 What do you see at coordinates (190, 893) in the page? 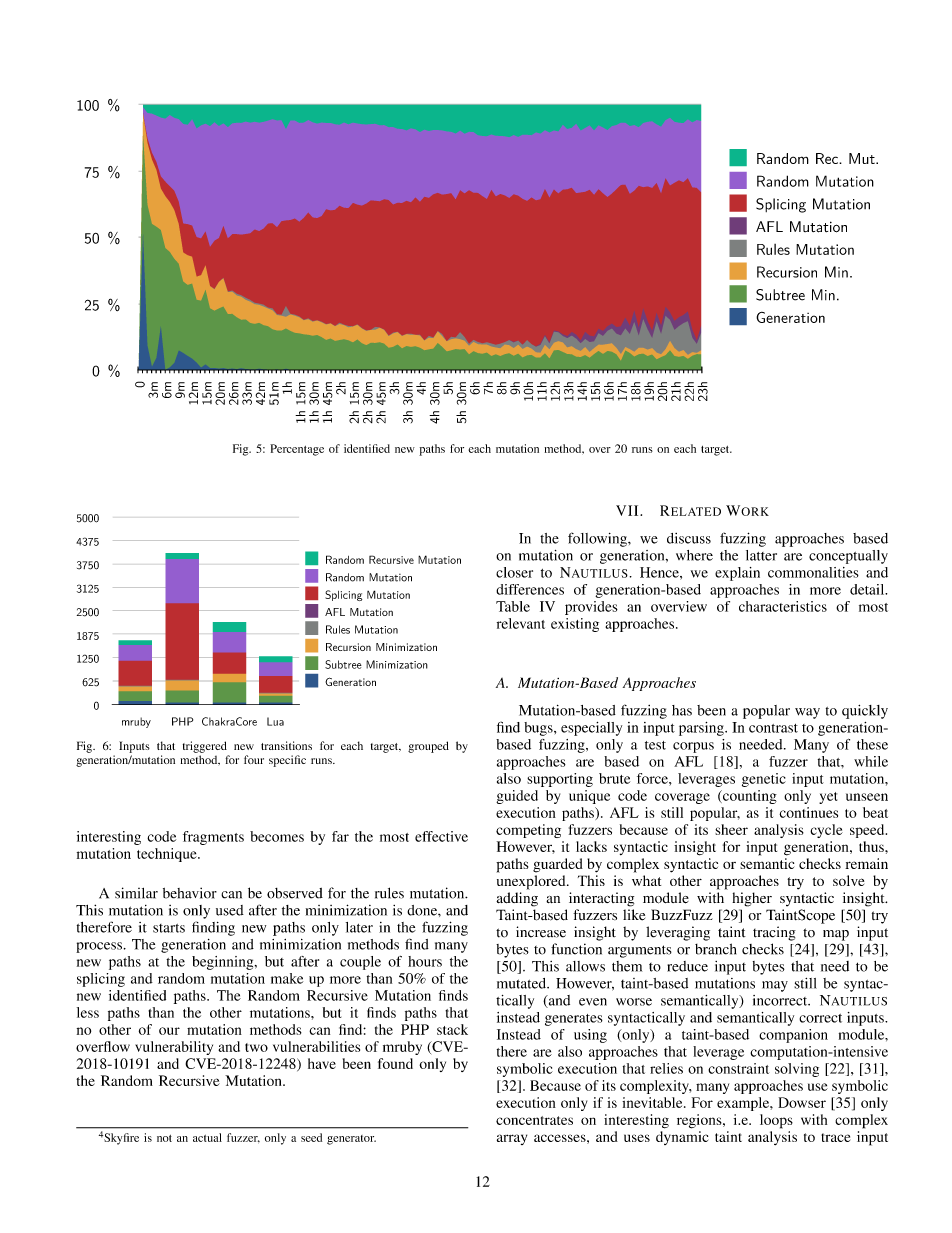
I see `behavior` at bounding box center [190, 893].
